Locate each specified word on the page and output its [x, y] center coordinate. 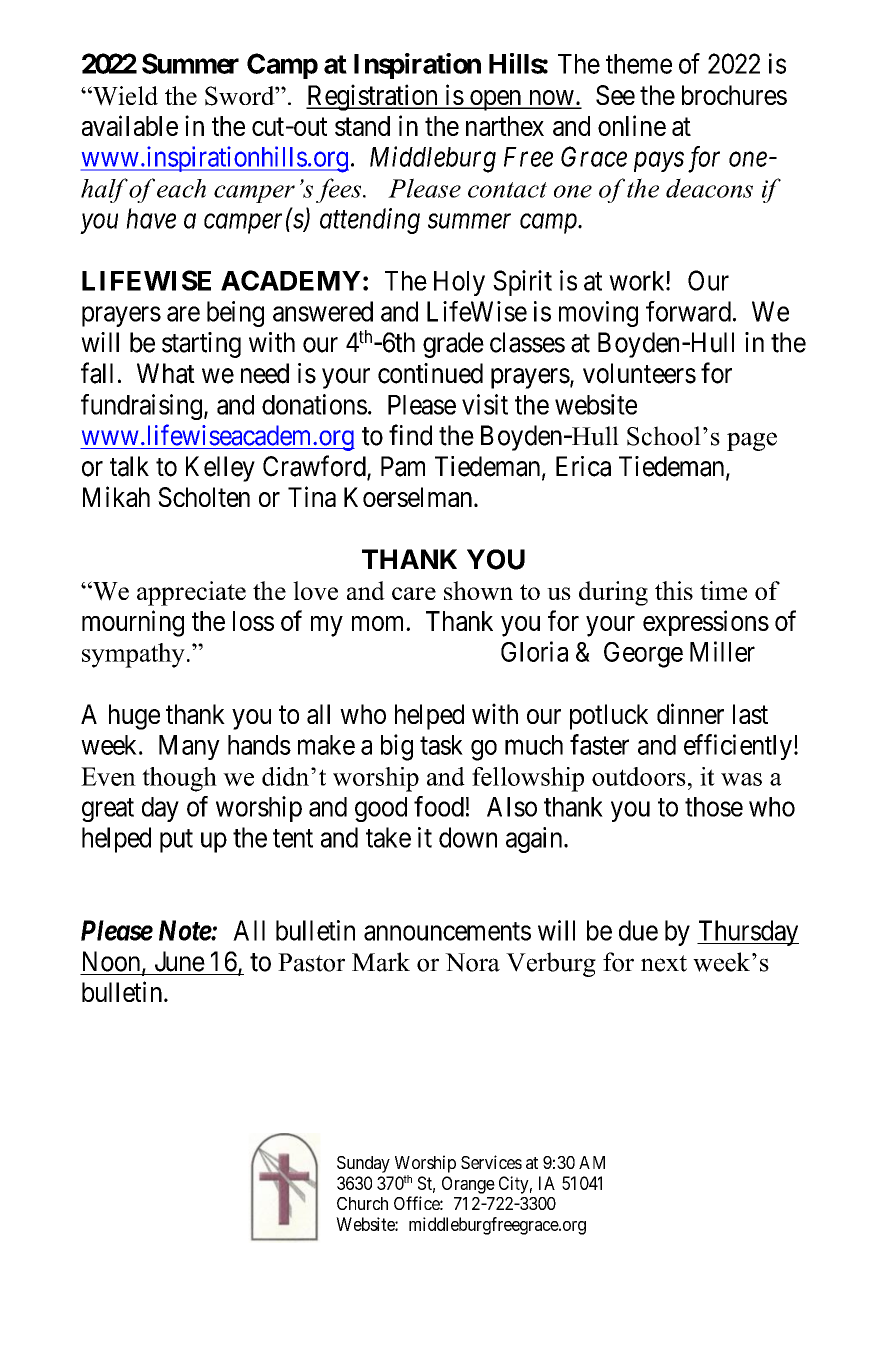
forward [688, 311]
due [638, 930]
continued [430, 373]
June [180, 961]
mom [379, 623]
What [166, 373]
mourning [133, 623]
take [388, 837]
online [632, 125]
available [130, 125]
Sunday [363, 1164]
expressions [706, 623]
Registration [373, 97]
